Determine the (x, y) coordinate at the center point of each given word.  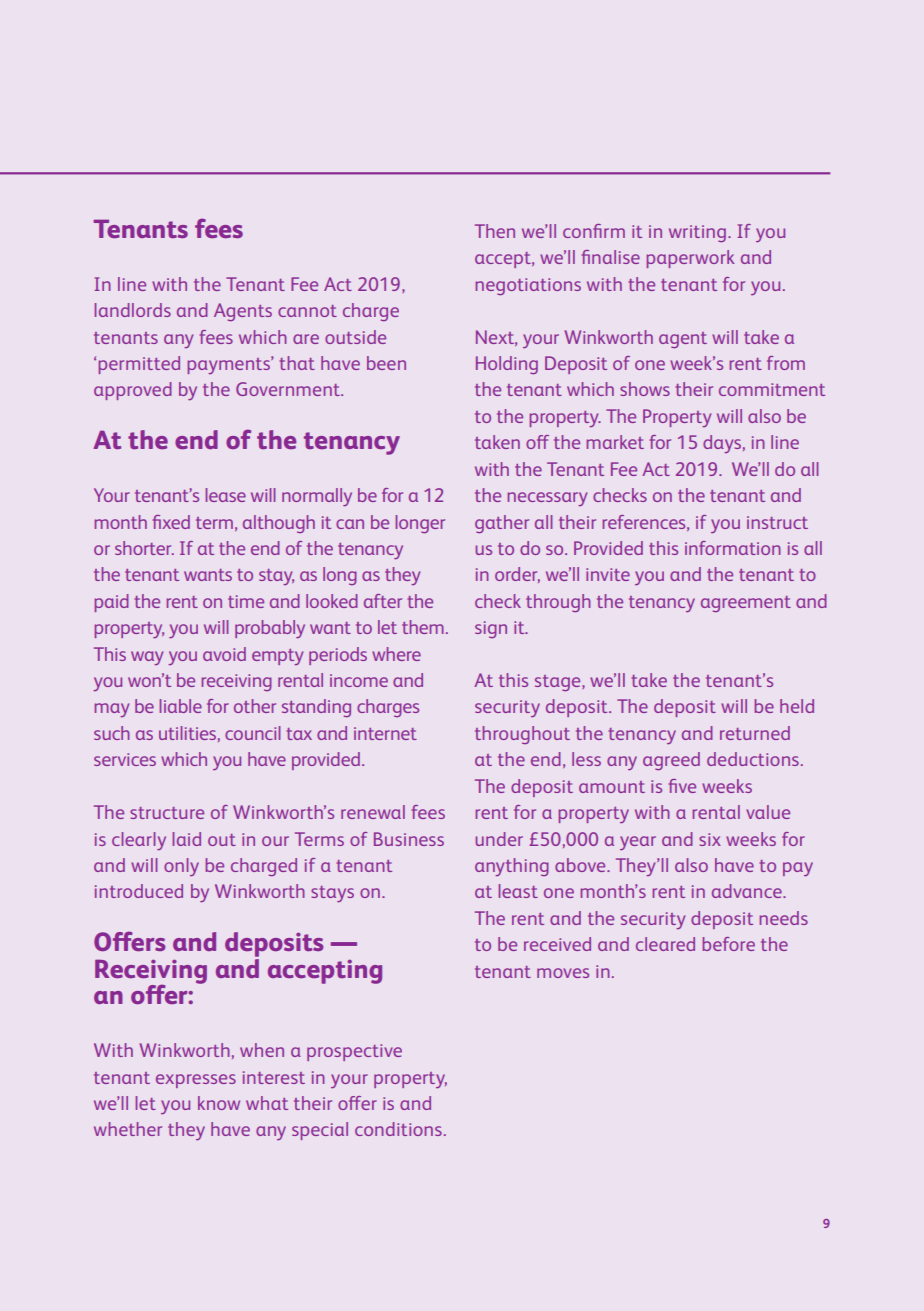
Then (495, 231)
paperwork (690, 259)
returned (755, 733)
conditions (398, 1129)
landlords (133, 310)
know (219, 1103)
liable (181, 706)
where (396, 654)
